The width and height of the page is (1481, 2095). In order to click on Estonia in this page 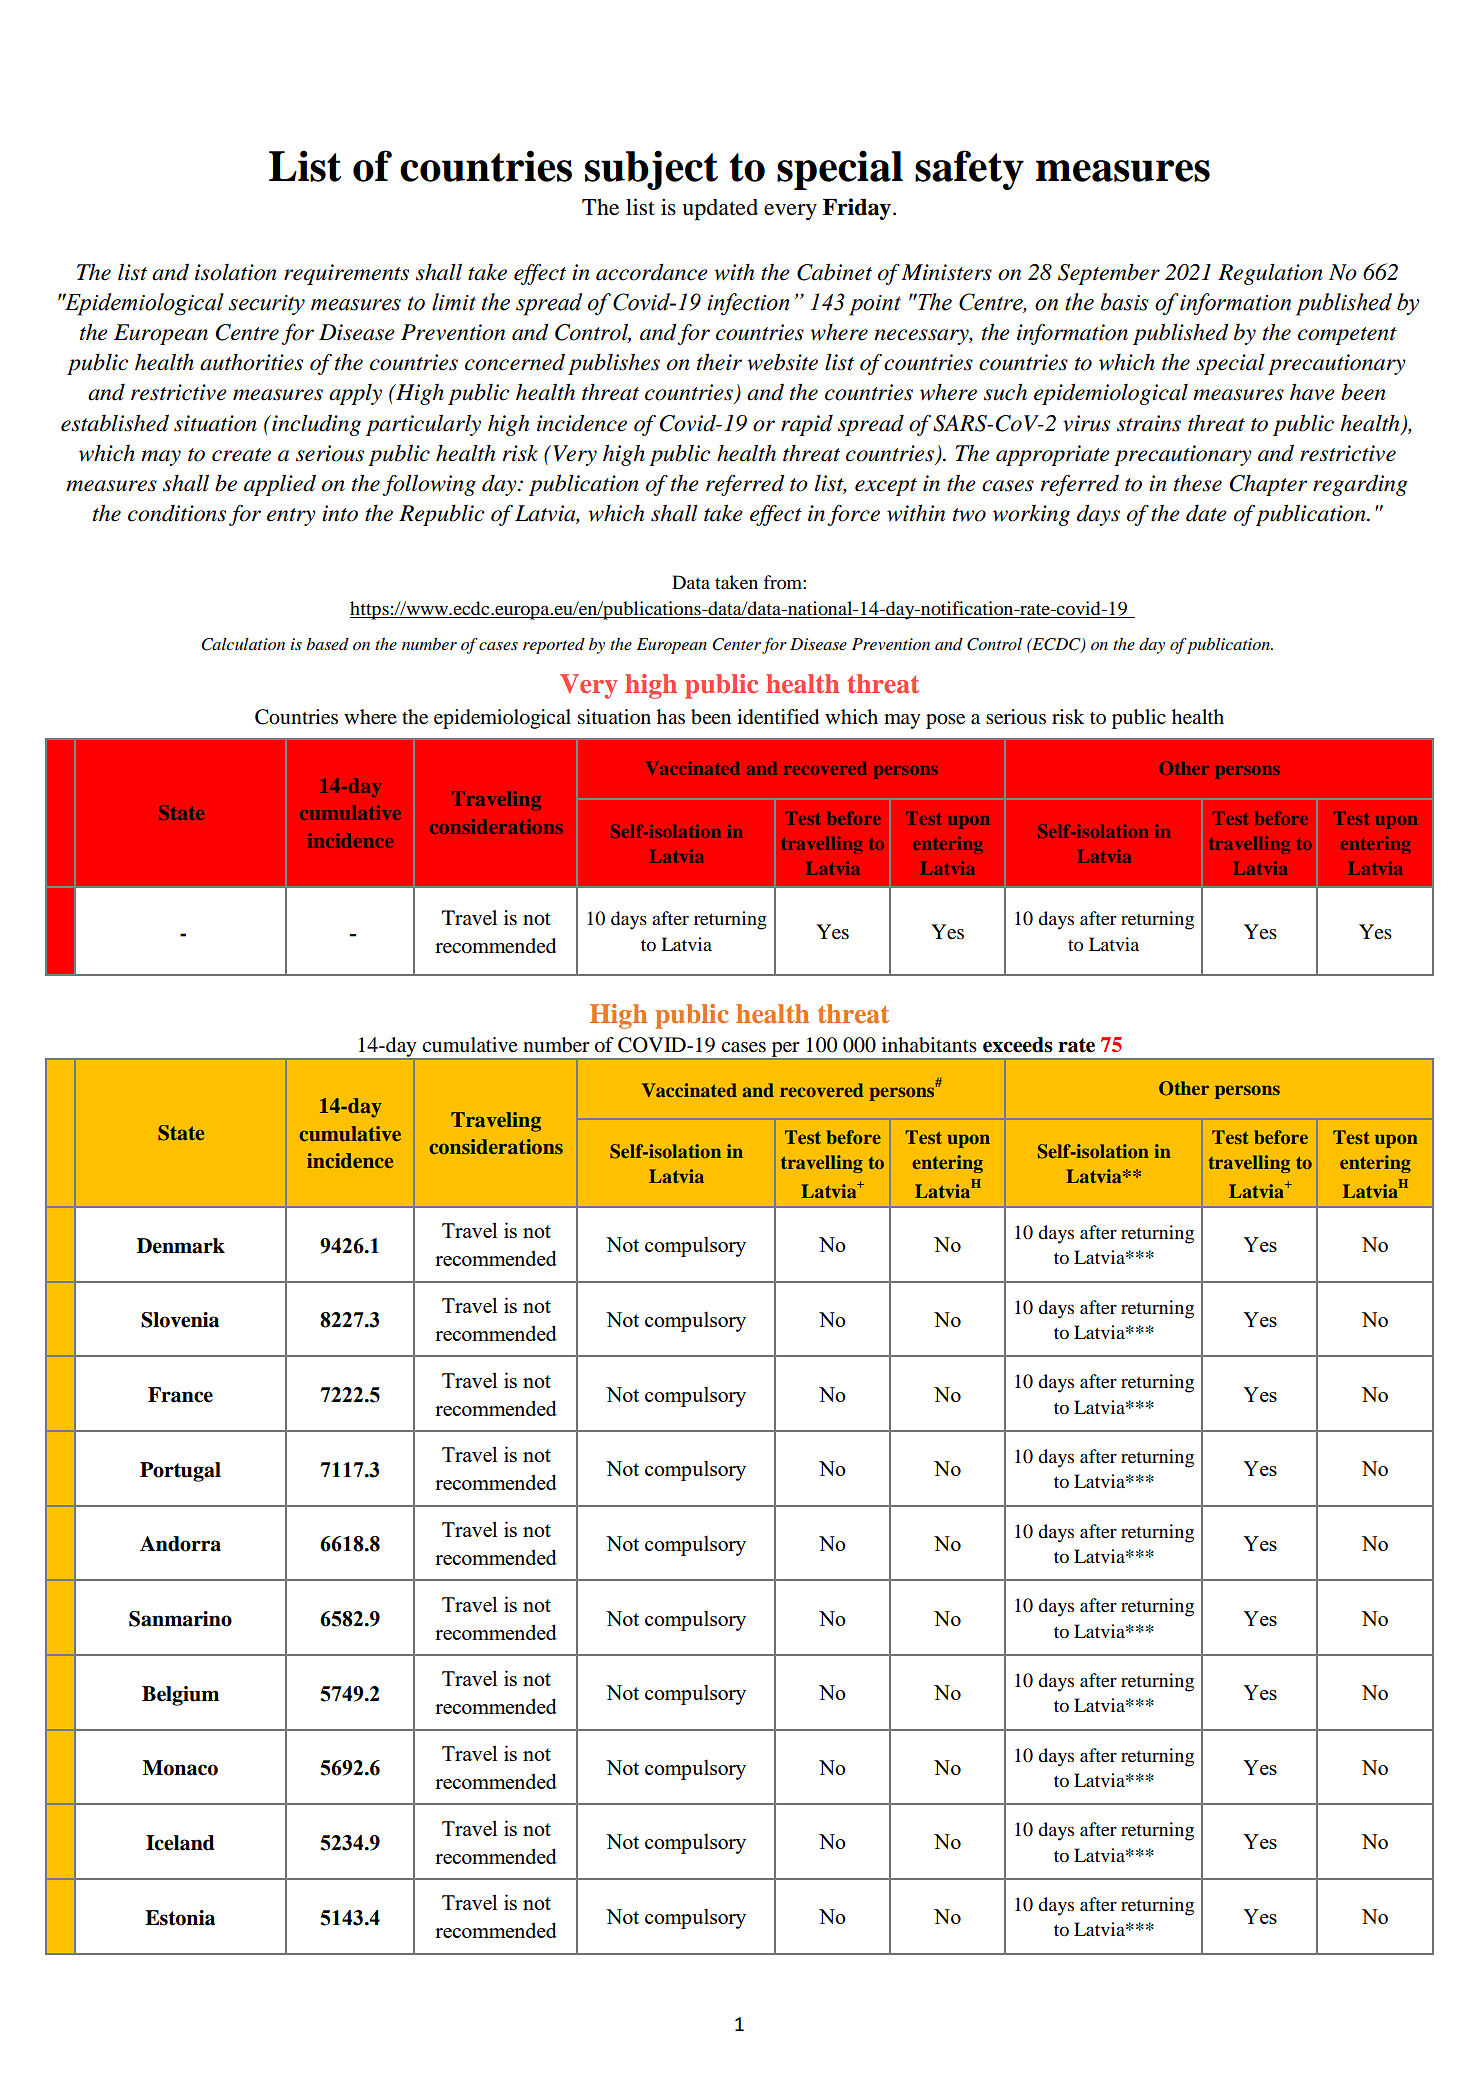, I will do `click(180, 1918)`.
